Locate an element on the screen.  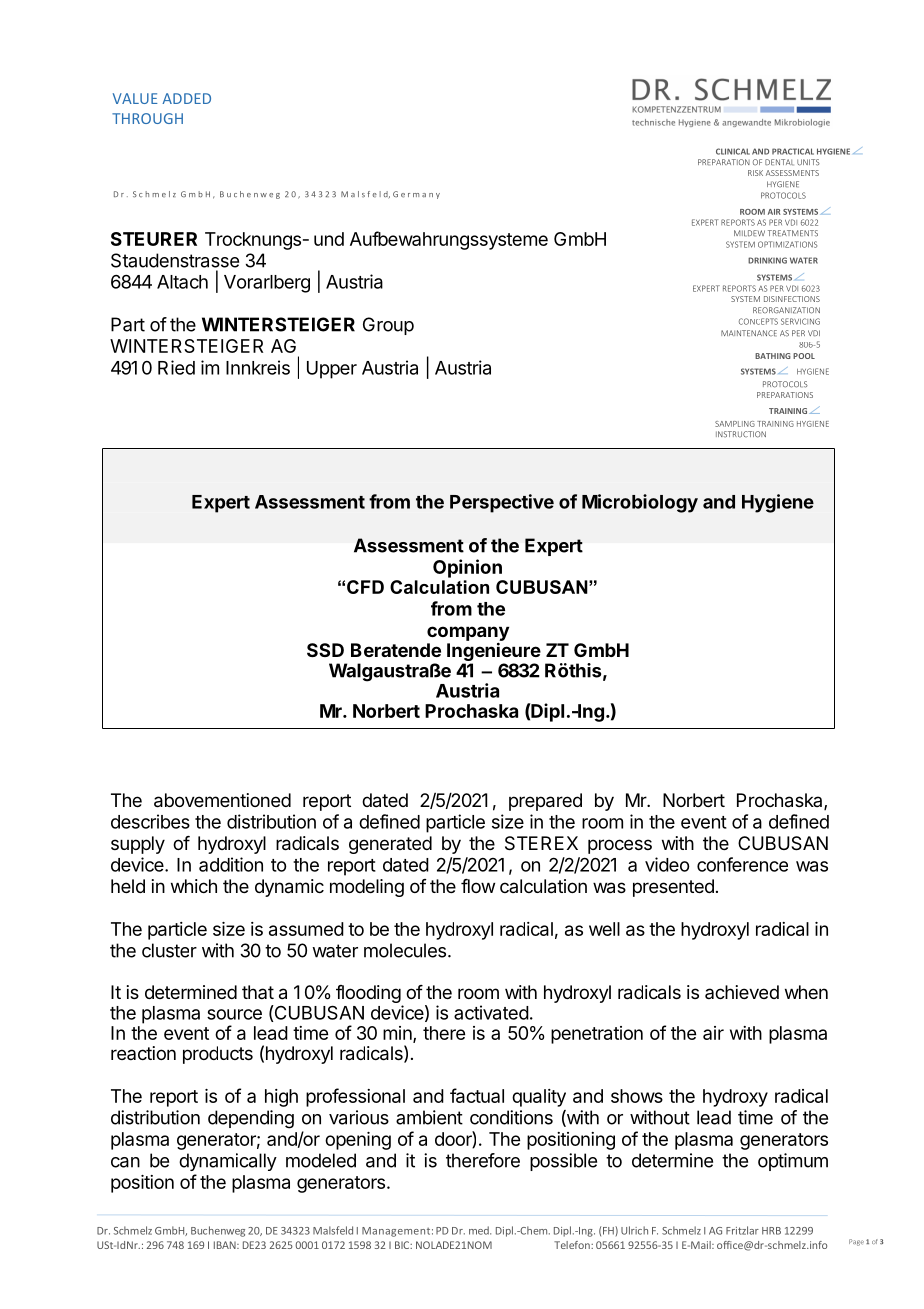
PRACTICAL is located at coordinates (793, 151).
